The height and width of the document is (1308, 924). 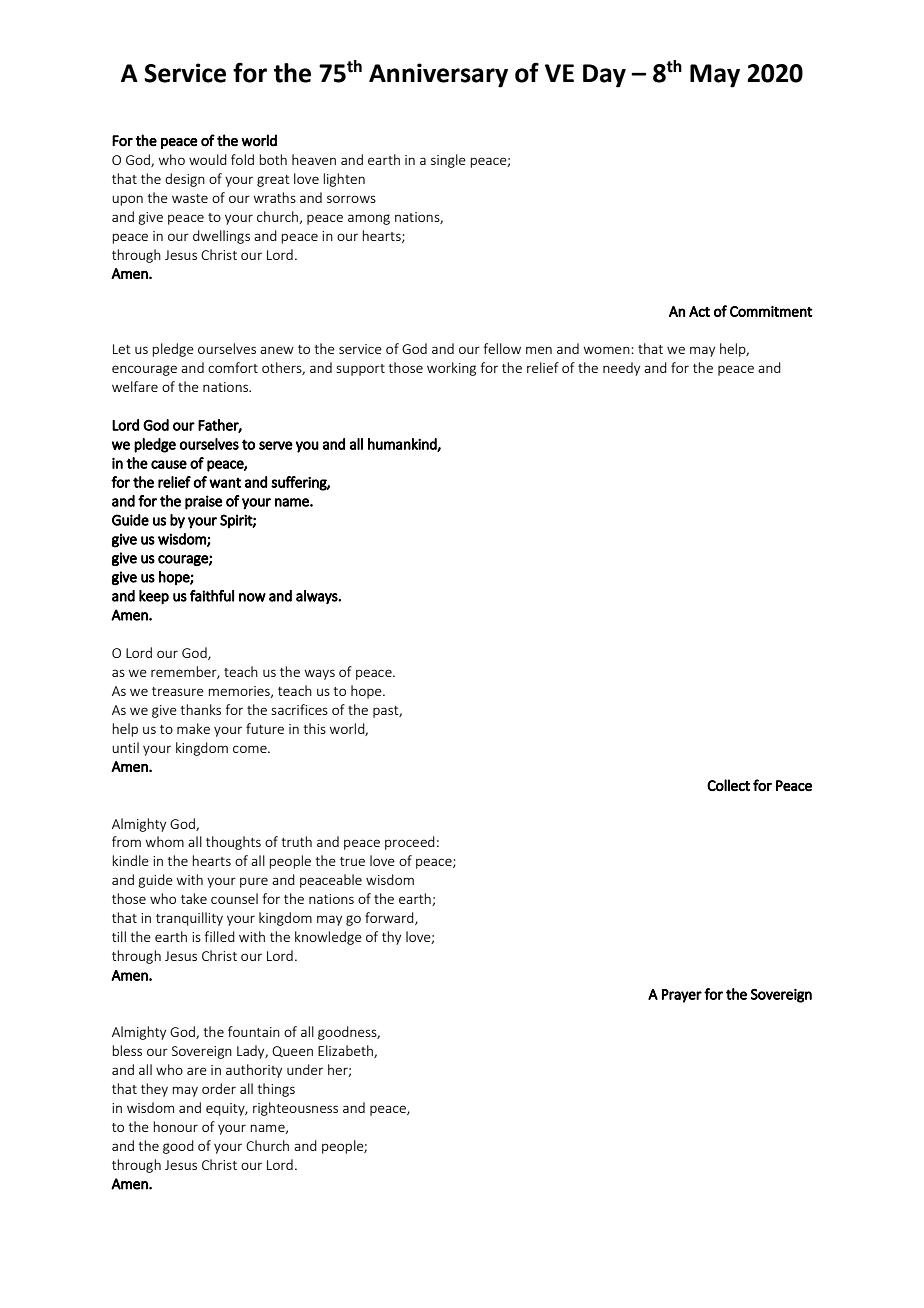 I want to click on Day, so click(x=604, y=76).
